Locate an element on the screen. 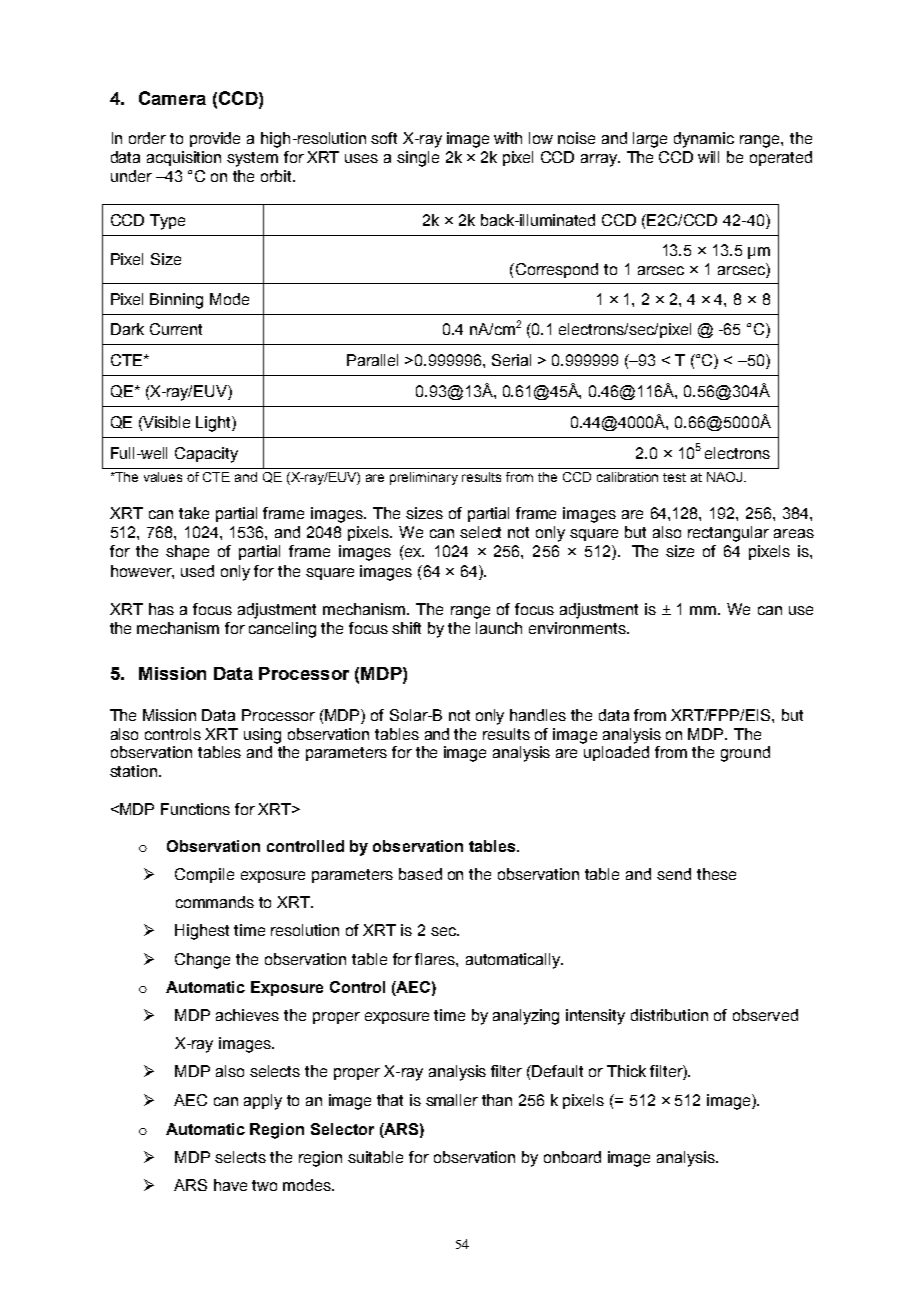 The image size is (924, 1308). ground is located at coordinates (745, 754).
